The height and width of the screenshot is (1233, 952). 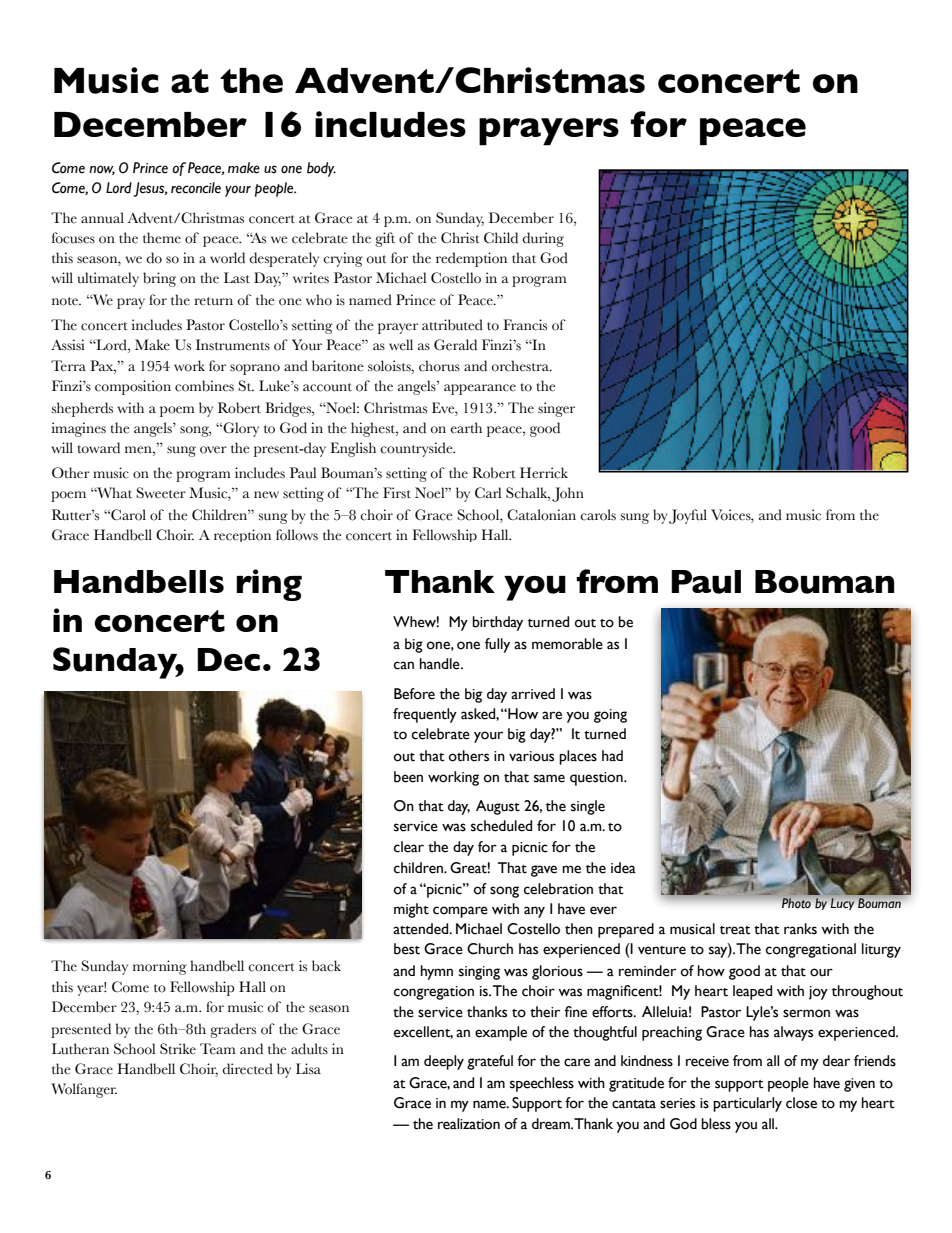 I want to click on reconcile, so click(x=196, y=188).
